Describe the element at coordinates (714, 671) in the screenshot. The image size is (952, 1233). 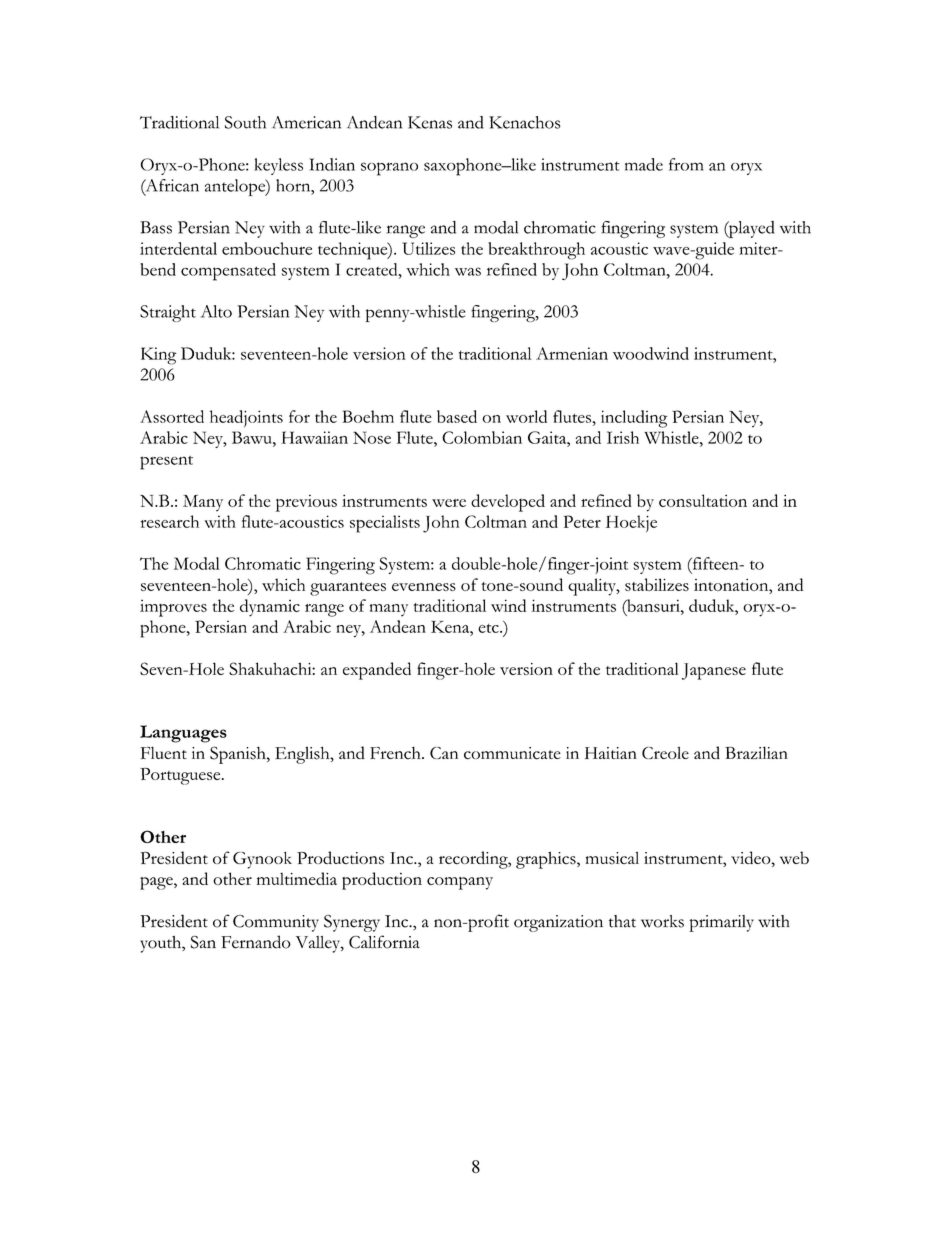
I see `Japanese` at that location.
